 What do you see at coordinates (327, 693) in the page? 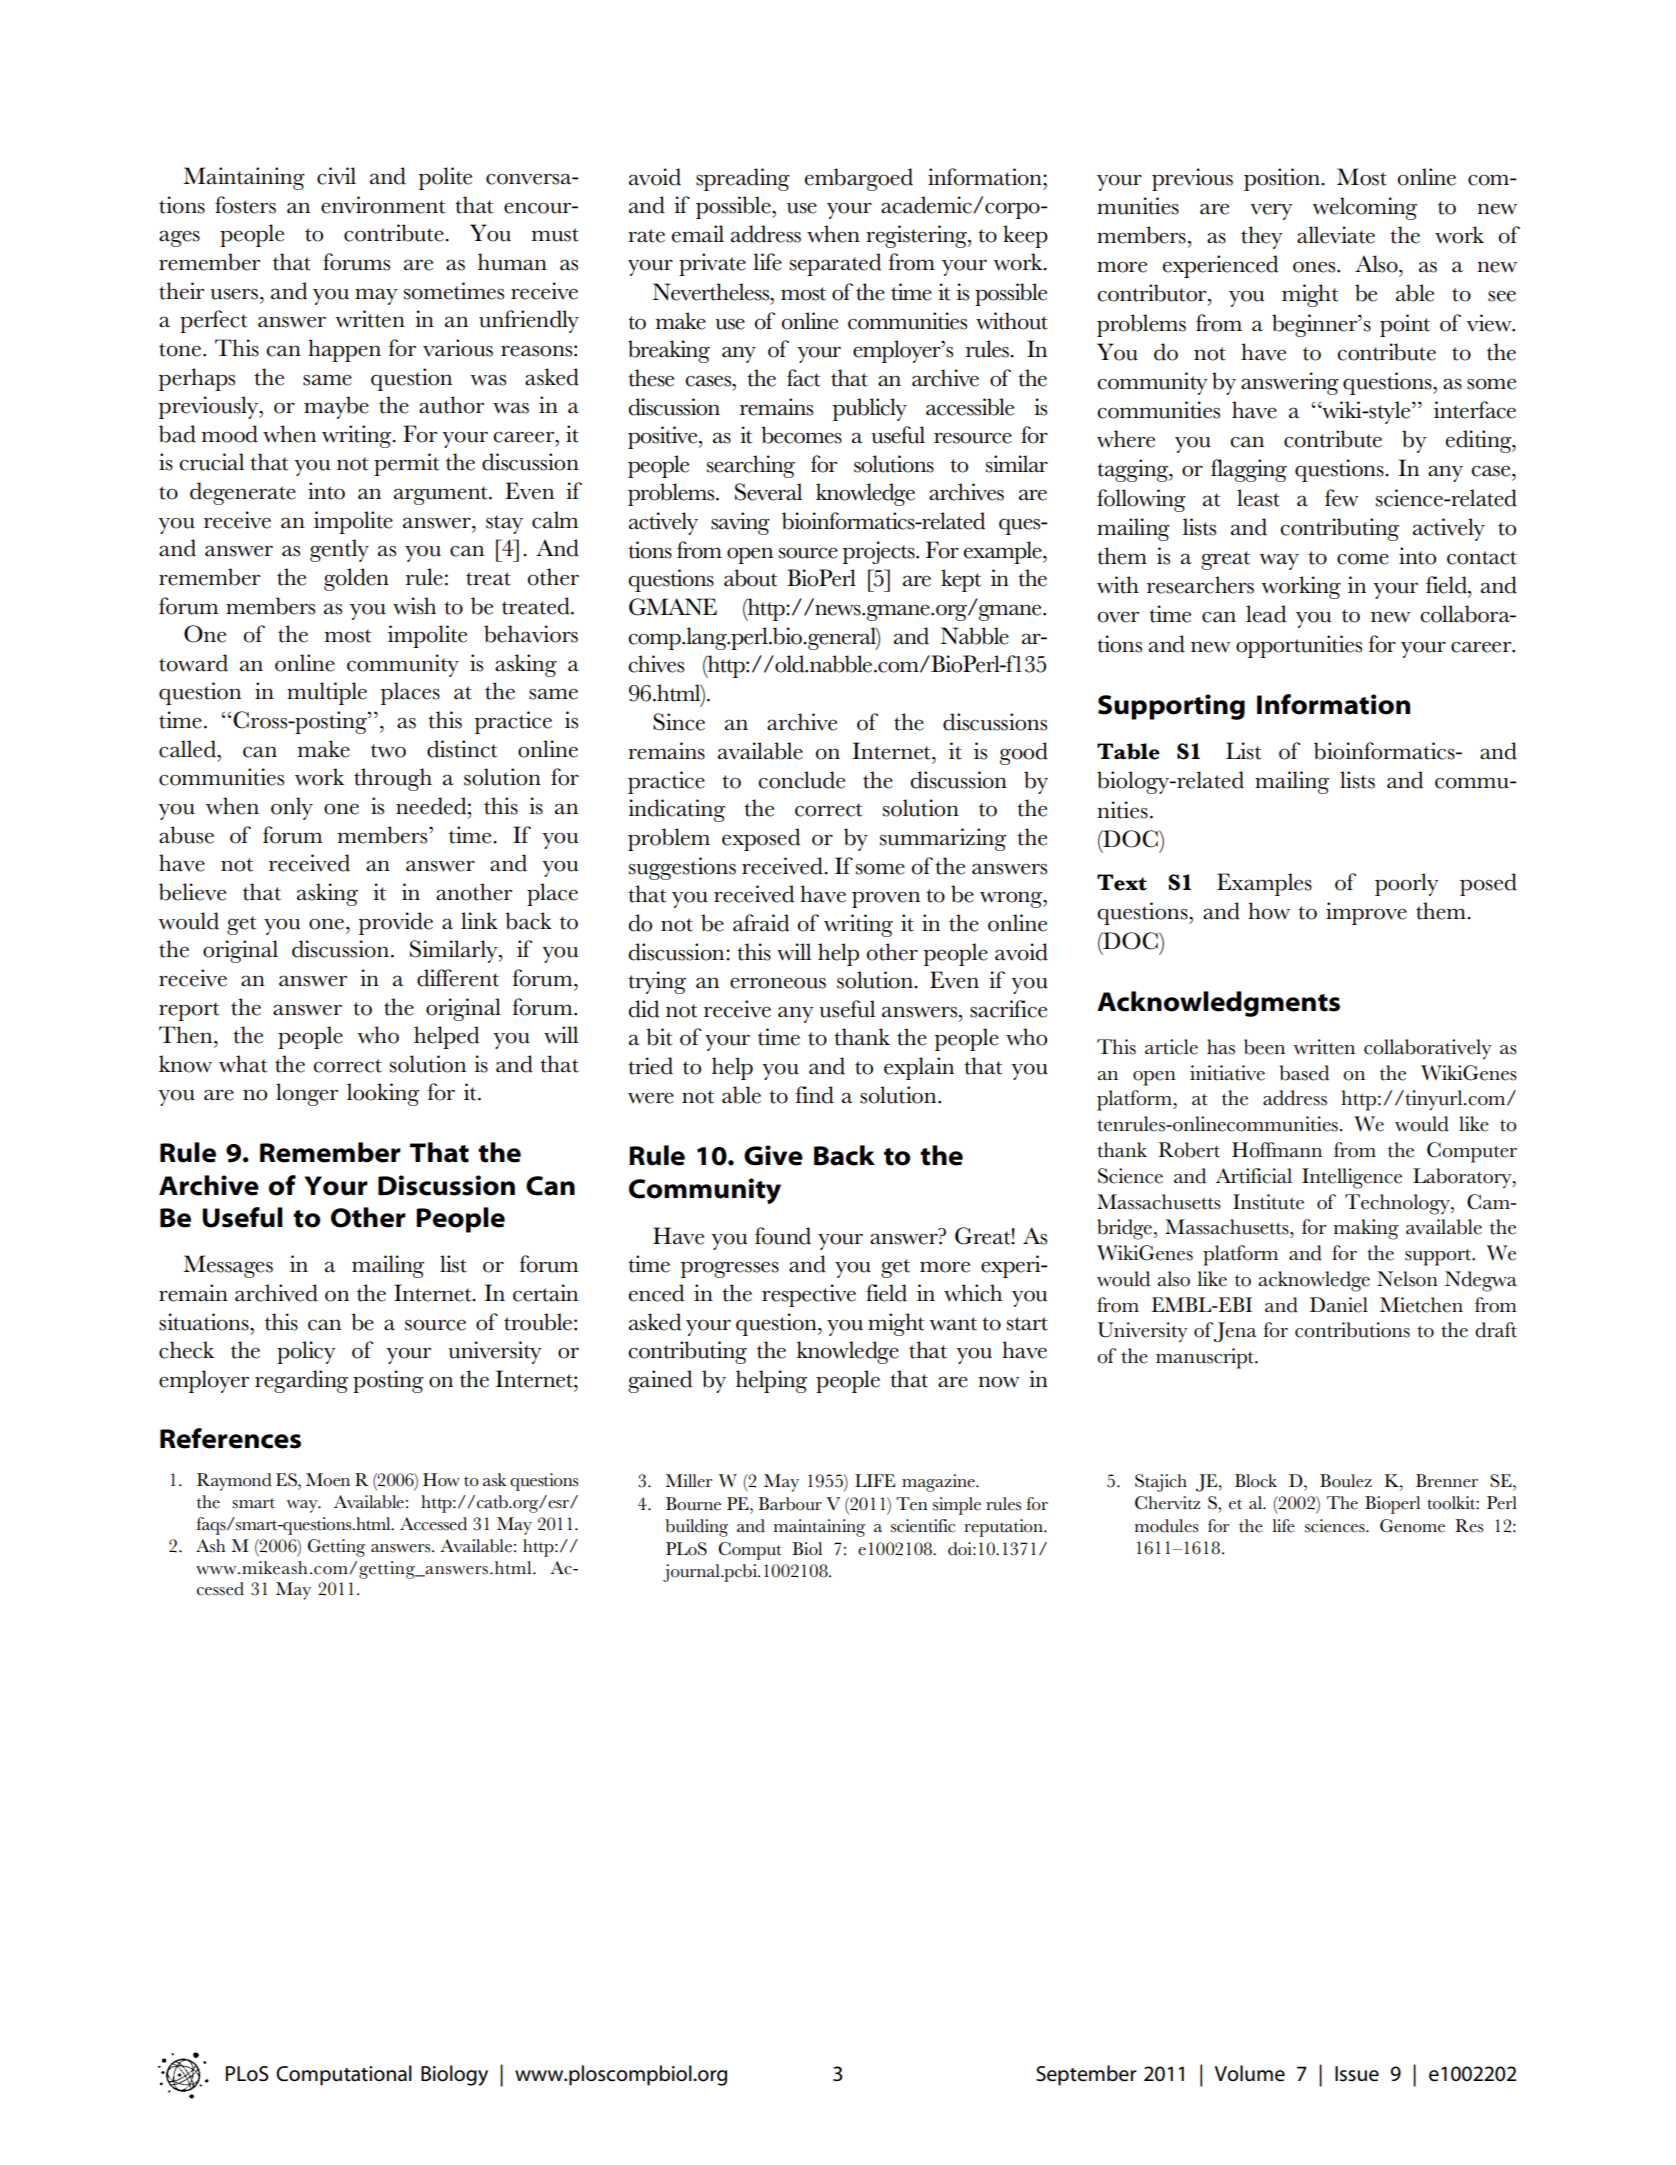
I see `multiple` at bounding box center [327, 693].
